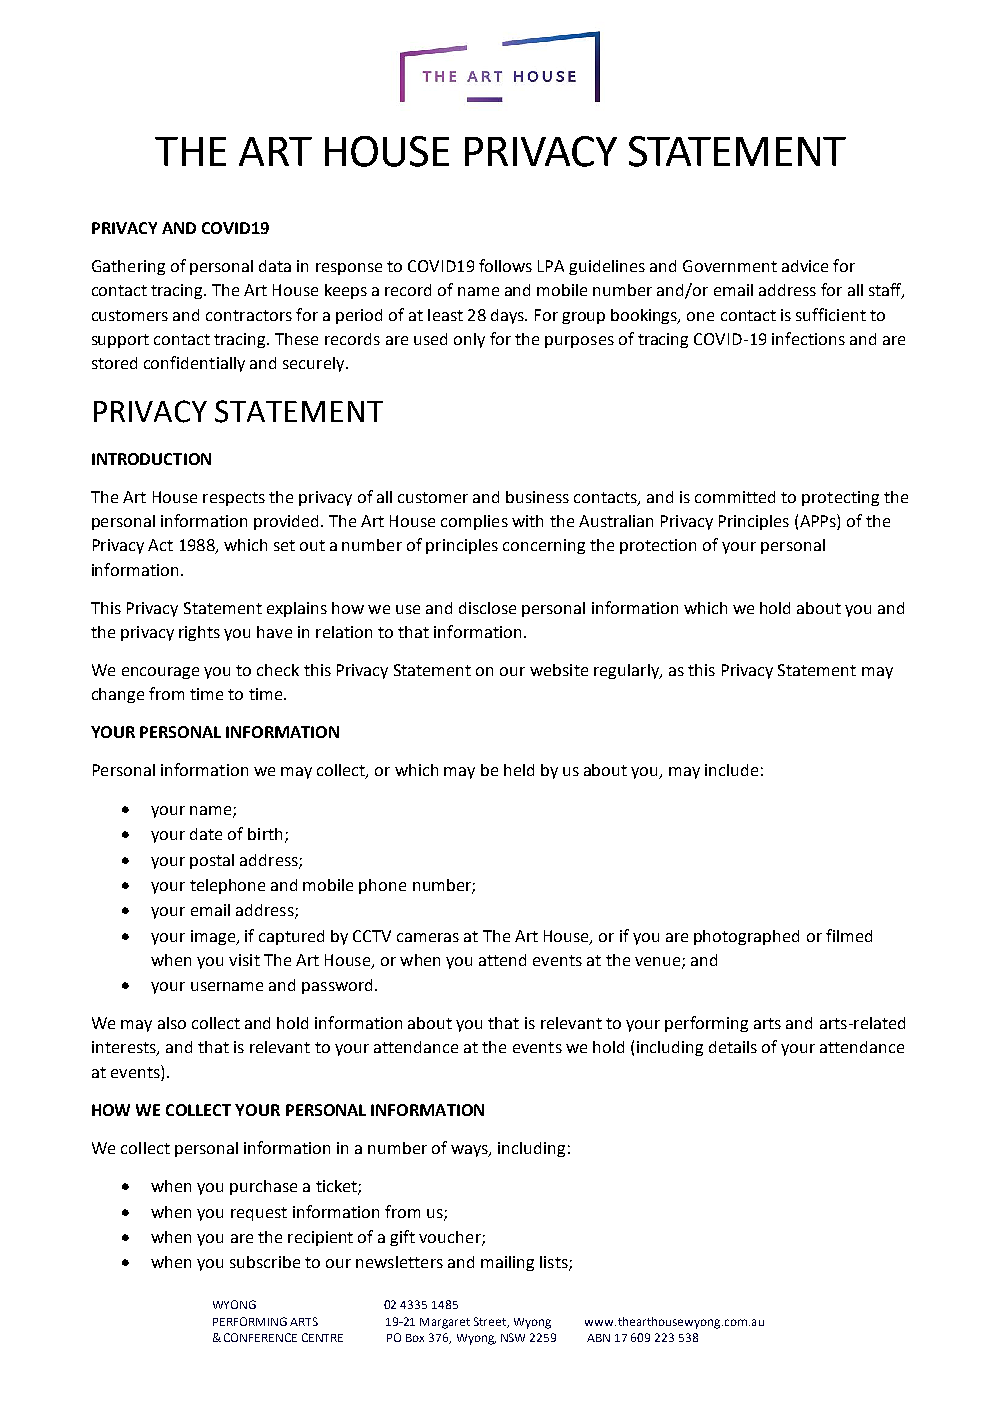 The image size is (1001, 1416). I want to click on held, so click(519, 770).
